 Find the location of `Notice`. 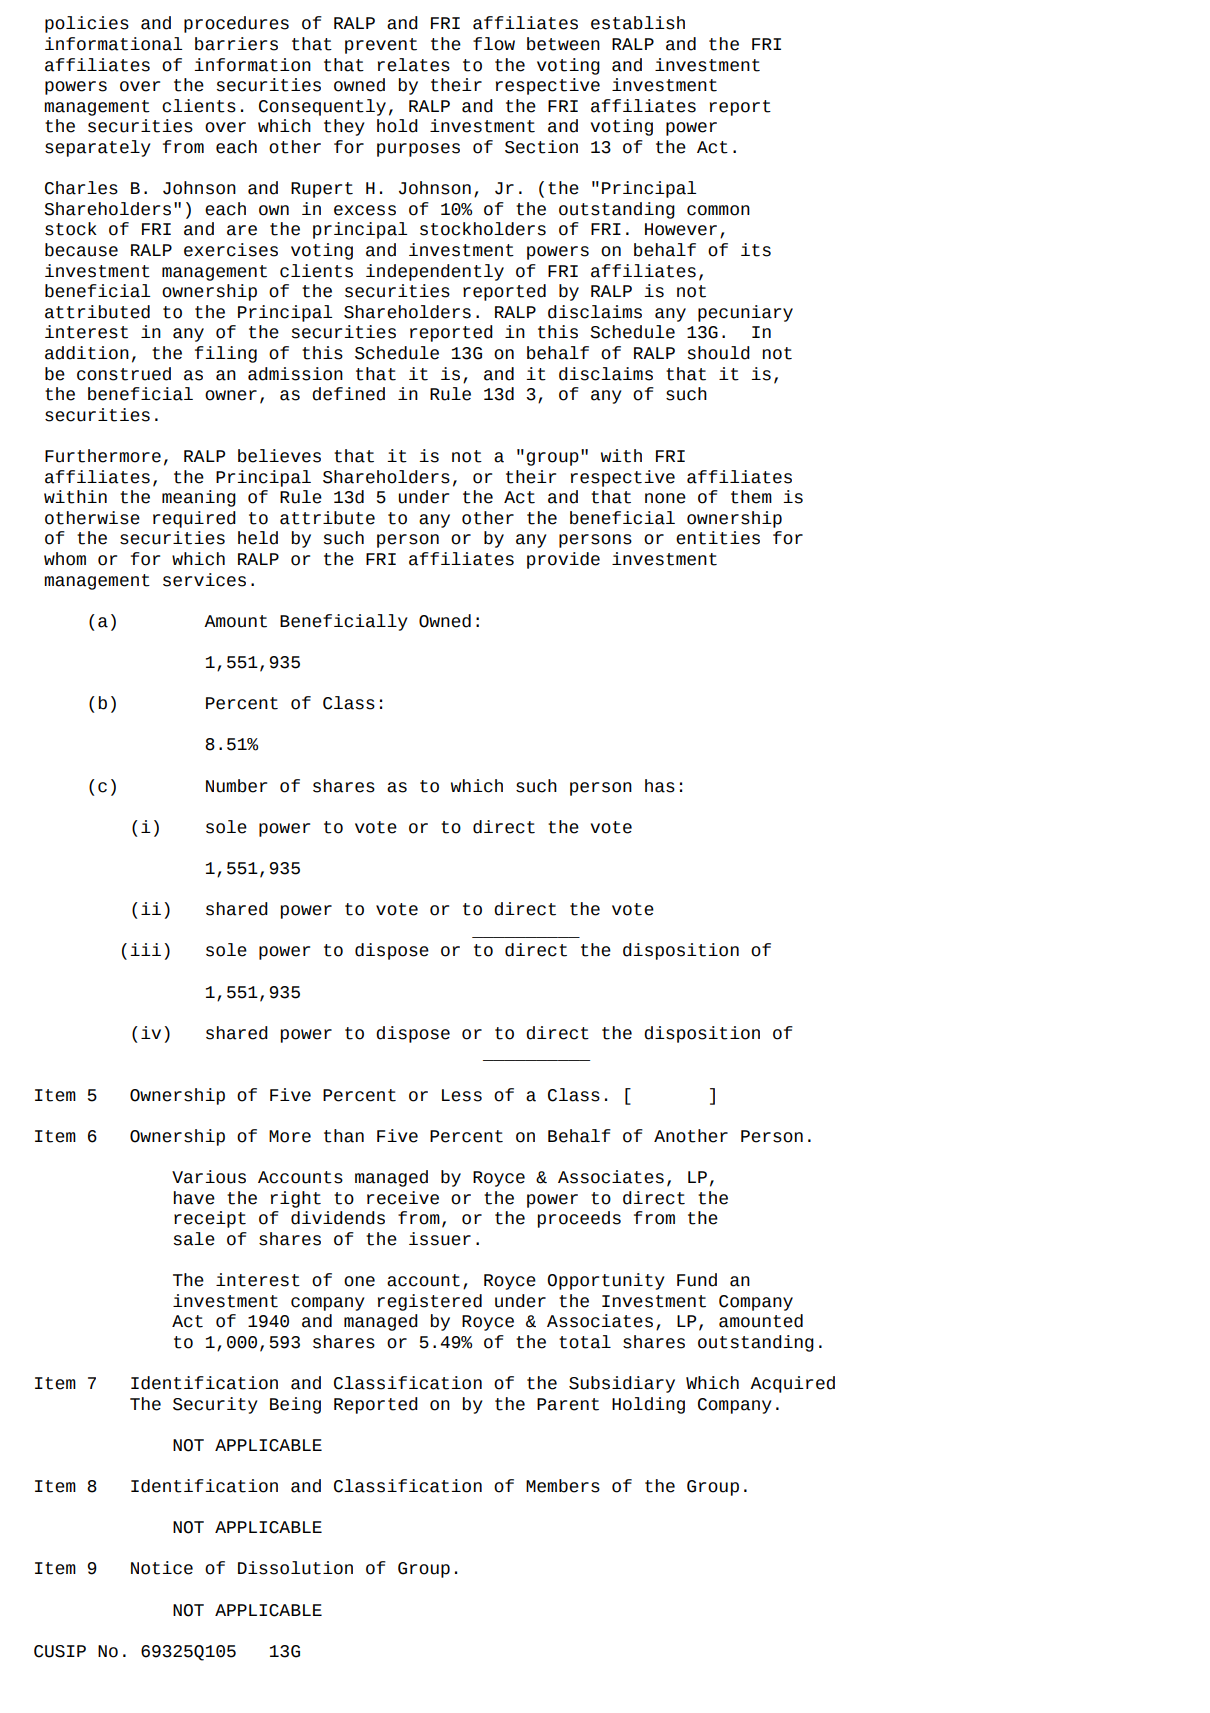

Notice is located at coordinates (162, 1568).
